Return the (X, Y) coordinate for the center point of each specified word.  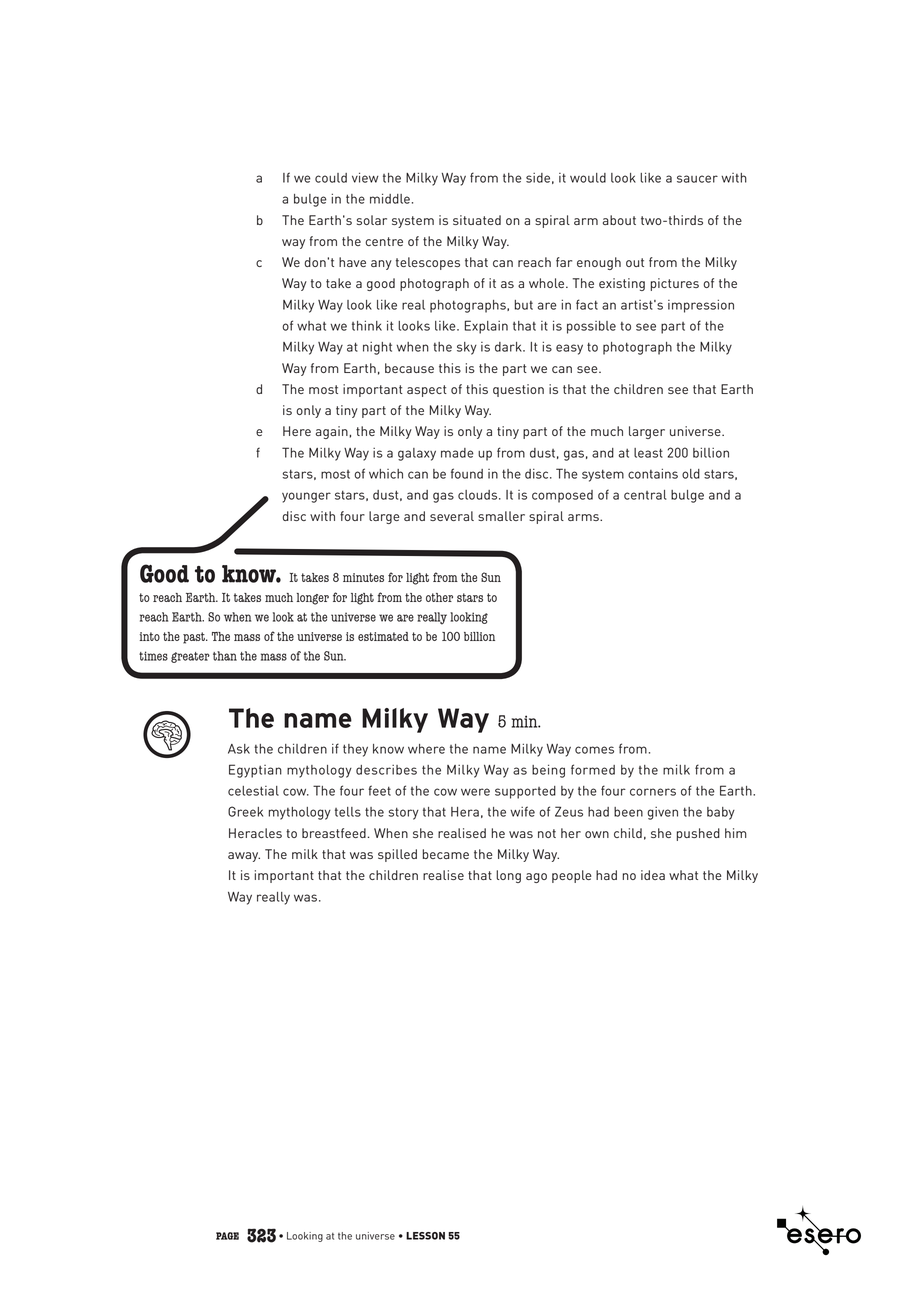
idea (653, 875)
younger (306, 497)
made (457, 453)
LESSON (425, 1236)
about (619, 220)
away (244, 857)
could (331, 178)
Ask (239, 749)
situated (477, 220)
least (648, 453)
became (445, 854)
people (571, 876)
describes (386, 770)
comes (594, 750)
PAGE (227, 1236)
